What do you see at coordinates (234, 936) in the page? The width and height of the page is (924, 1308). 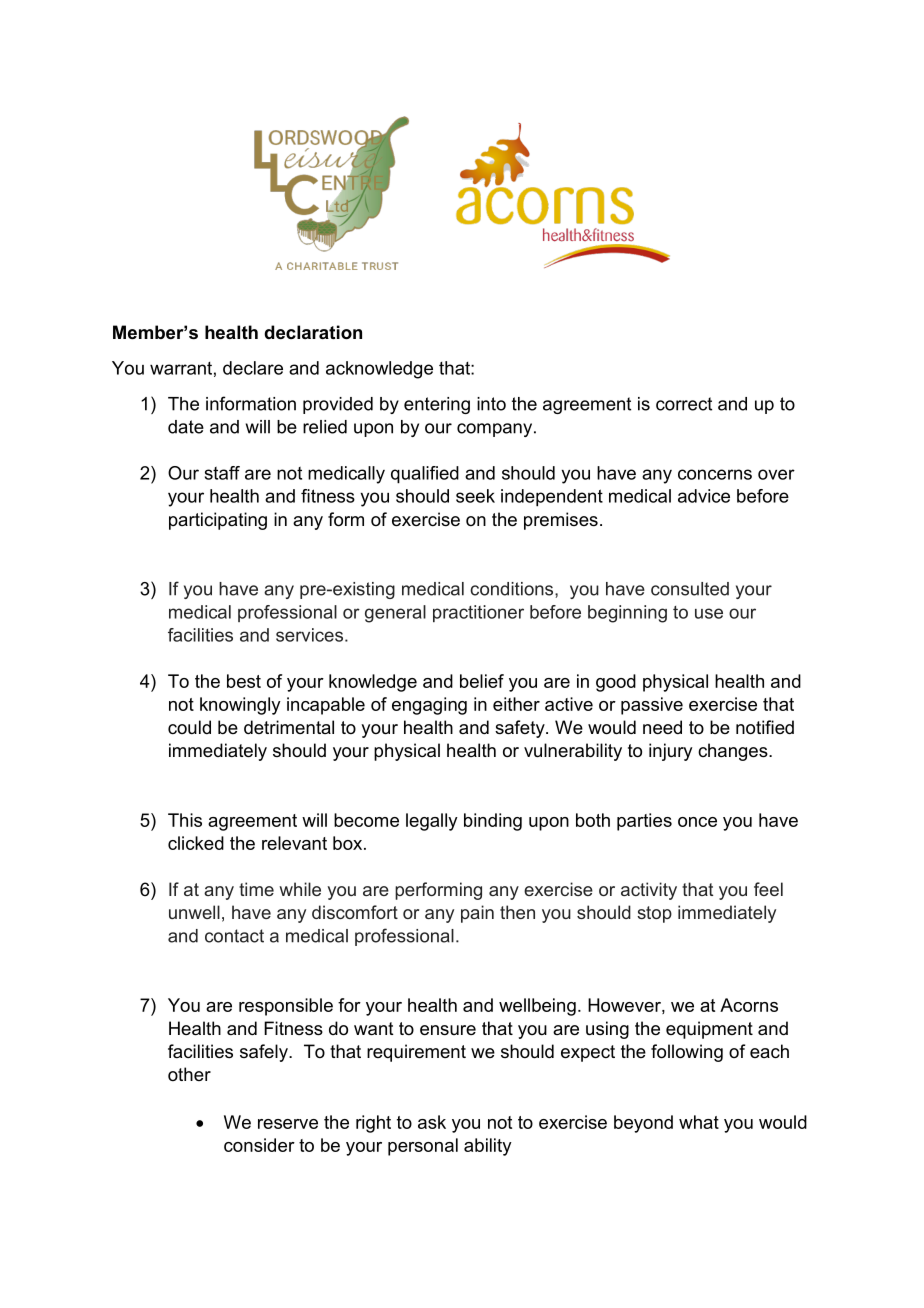 I see `contact` at bounding box center [234, 936].
